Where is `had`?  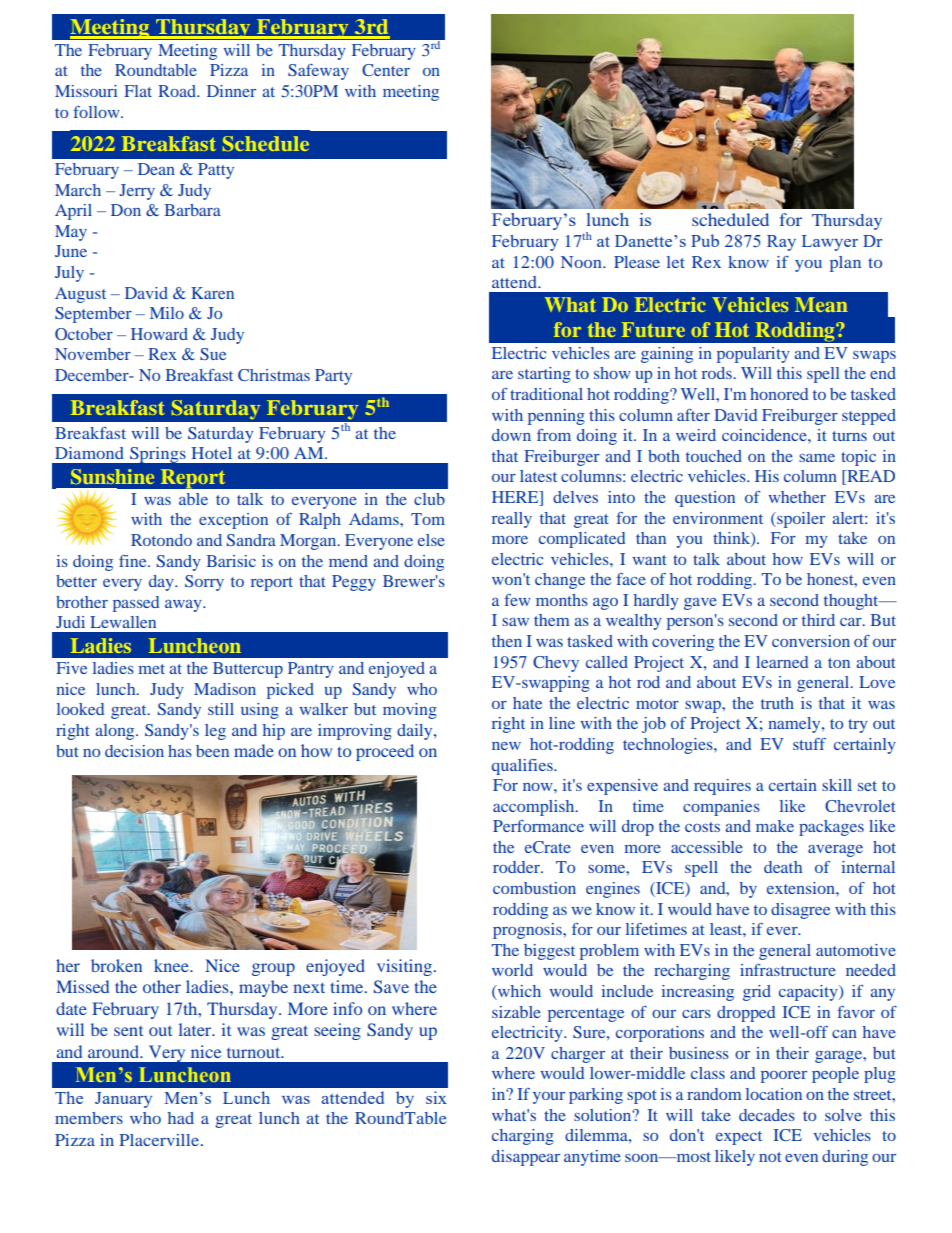
had is located at coordinates (181, 1118).
